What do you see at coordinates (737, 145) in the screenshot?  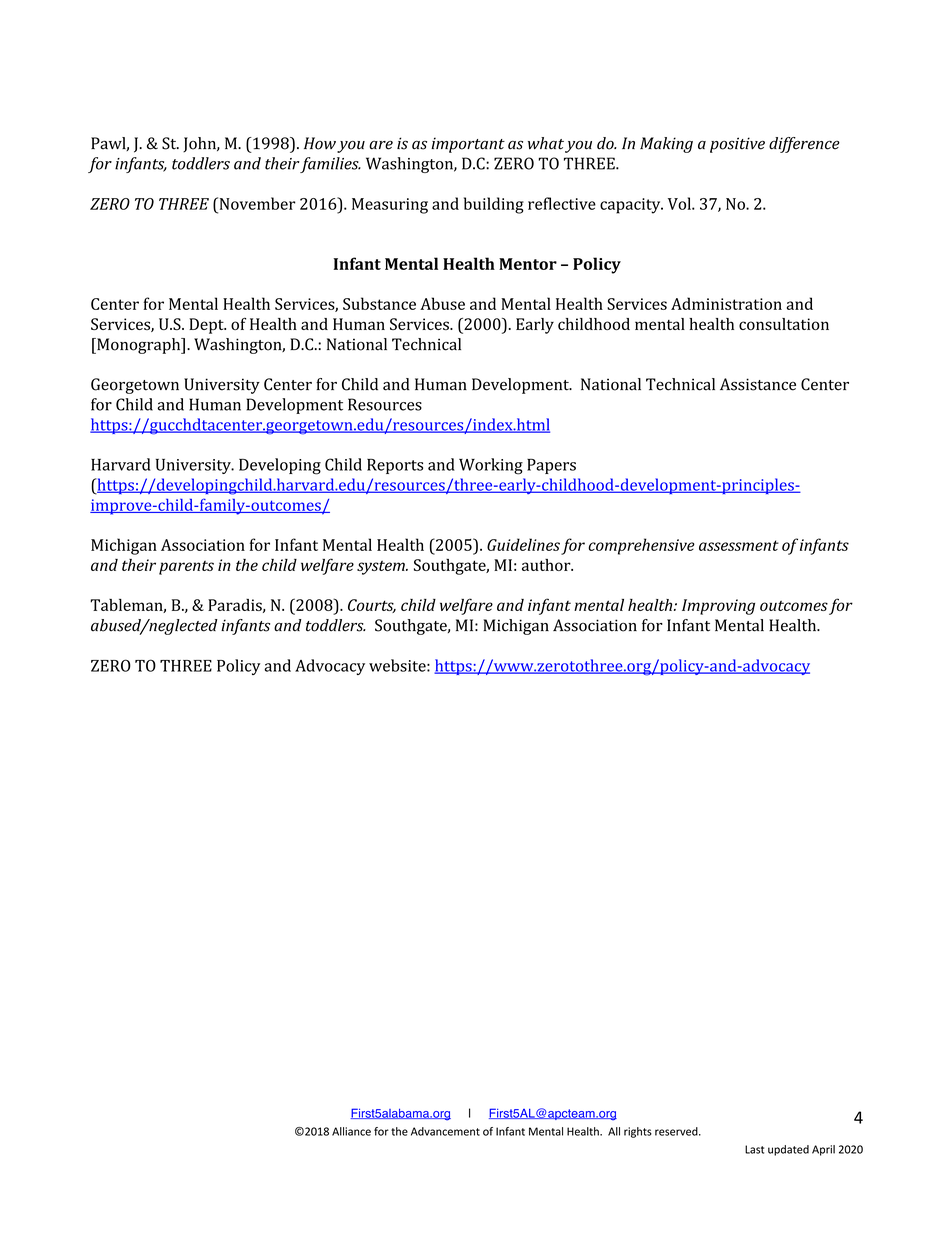 I see `positive` at bounding box center [737, 145].
